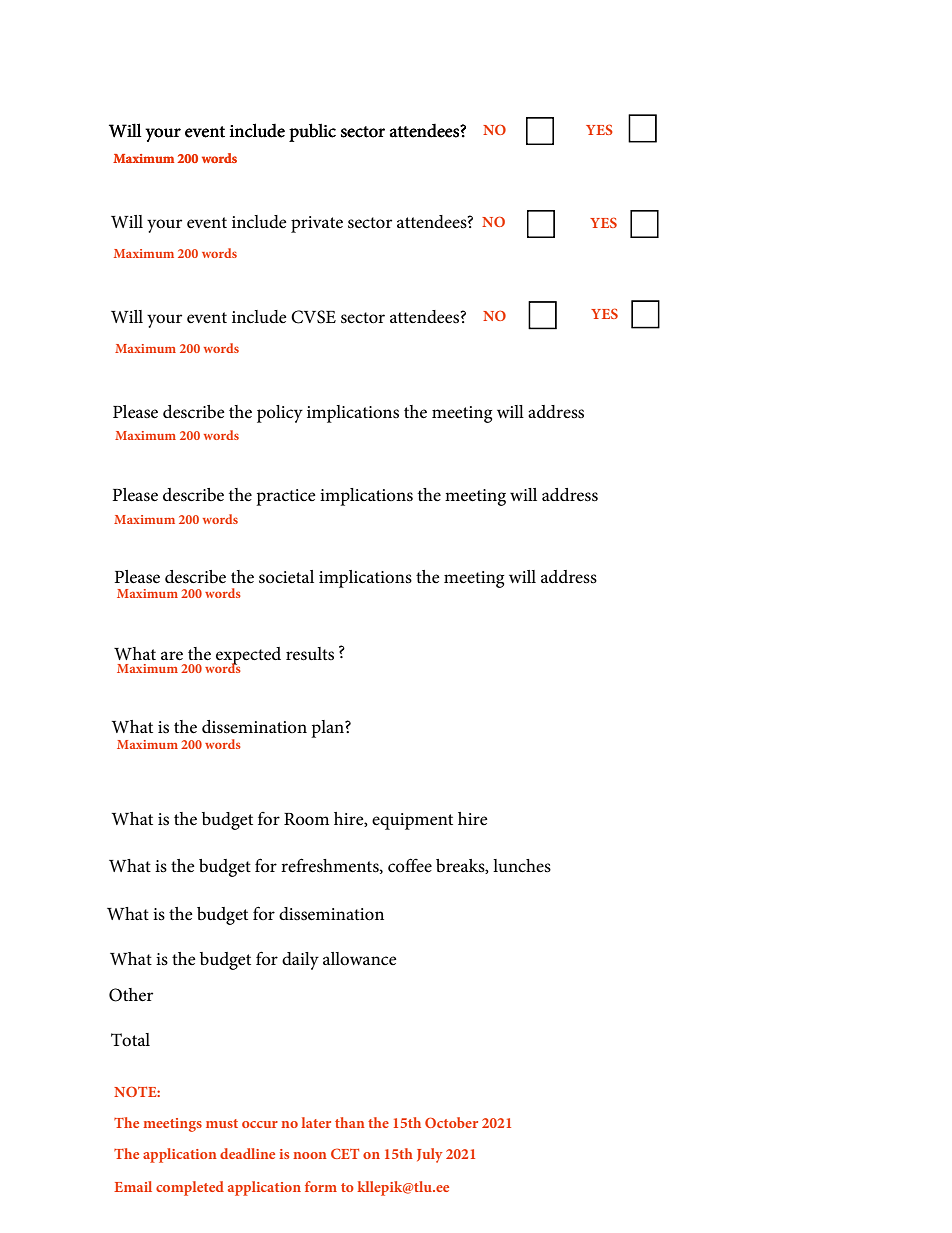 The image size is (952, 1233). Describe the element at coordinates (312, 132) in the image. I see `public` at that location.
